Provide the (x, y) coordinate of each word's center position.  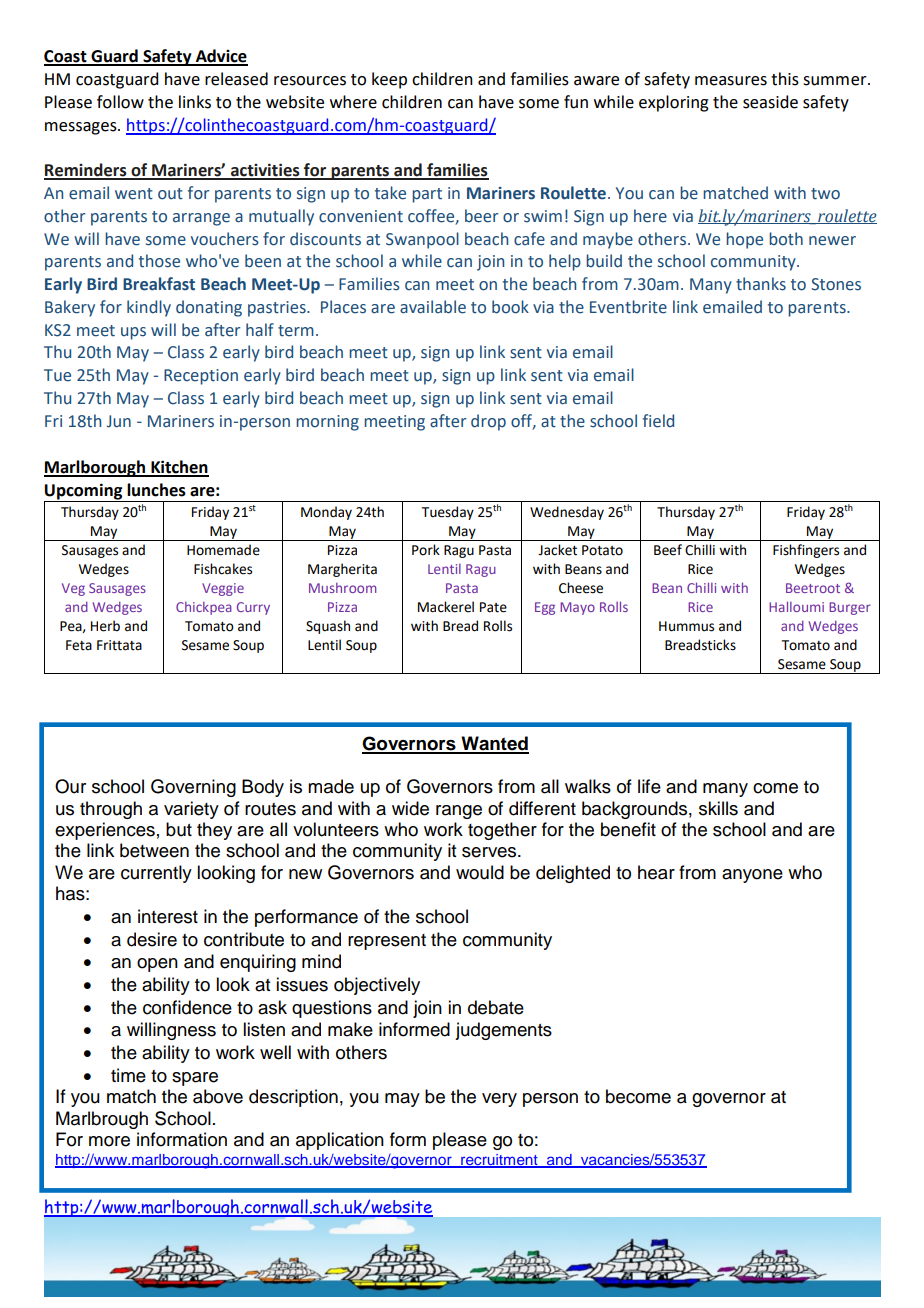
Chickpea (204, 608)
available (433, 307)
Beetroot (813, 588)
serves (490, 852)
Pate (493, 607)
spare (195, 1079)
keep (389, 80)
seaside (770, 102)
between (154, 850)
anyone (752, 876)
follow (120, 102)
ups (133, 333)
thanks (761, 284)
